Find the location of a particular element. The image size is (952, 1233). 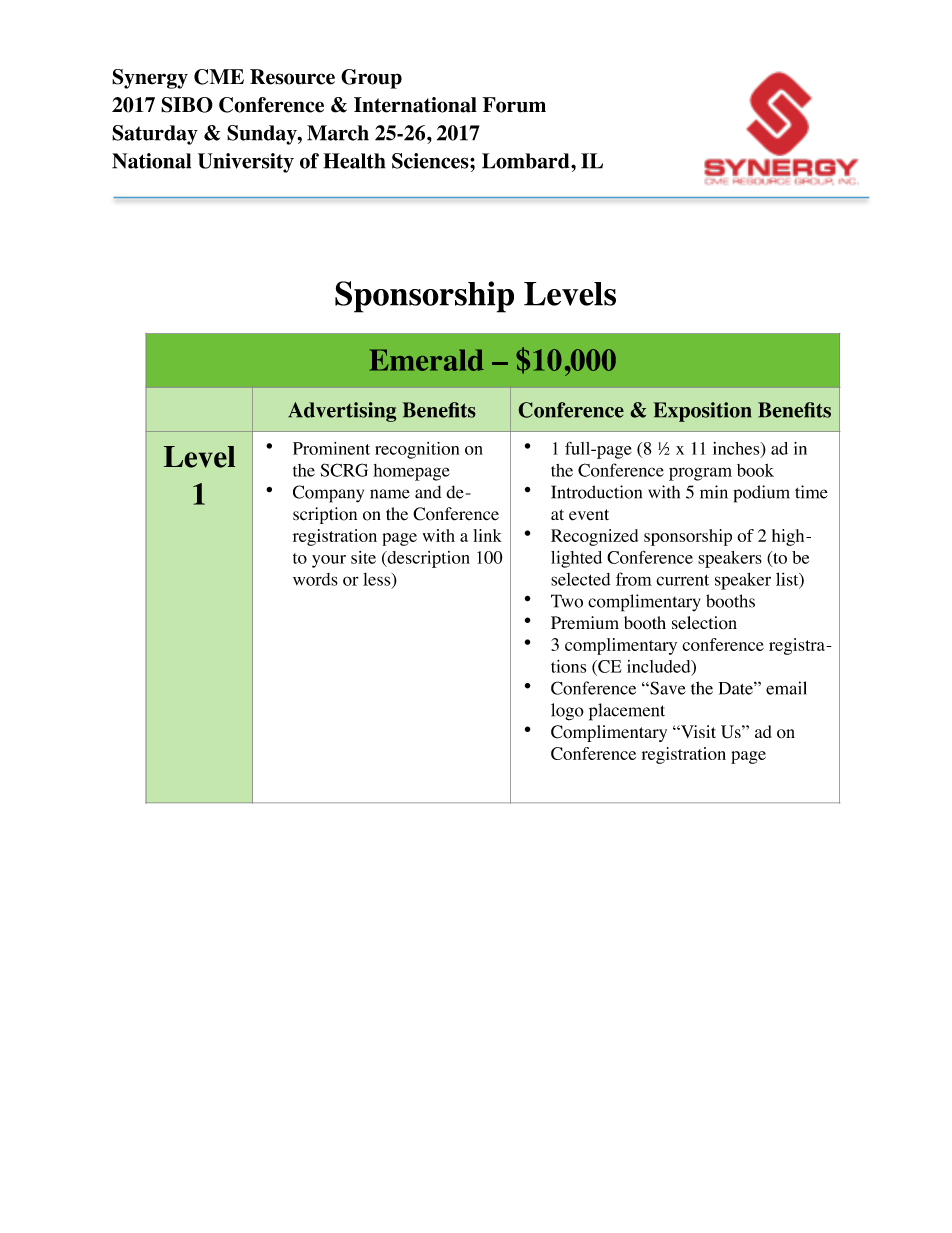

CME is located at coordinates (219, 77).
